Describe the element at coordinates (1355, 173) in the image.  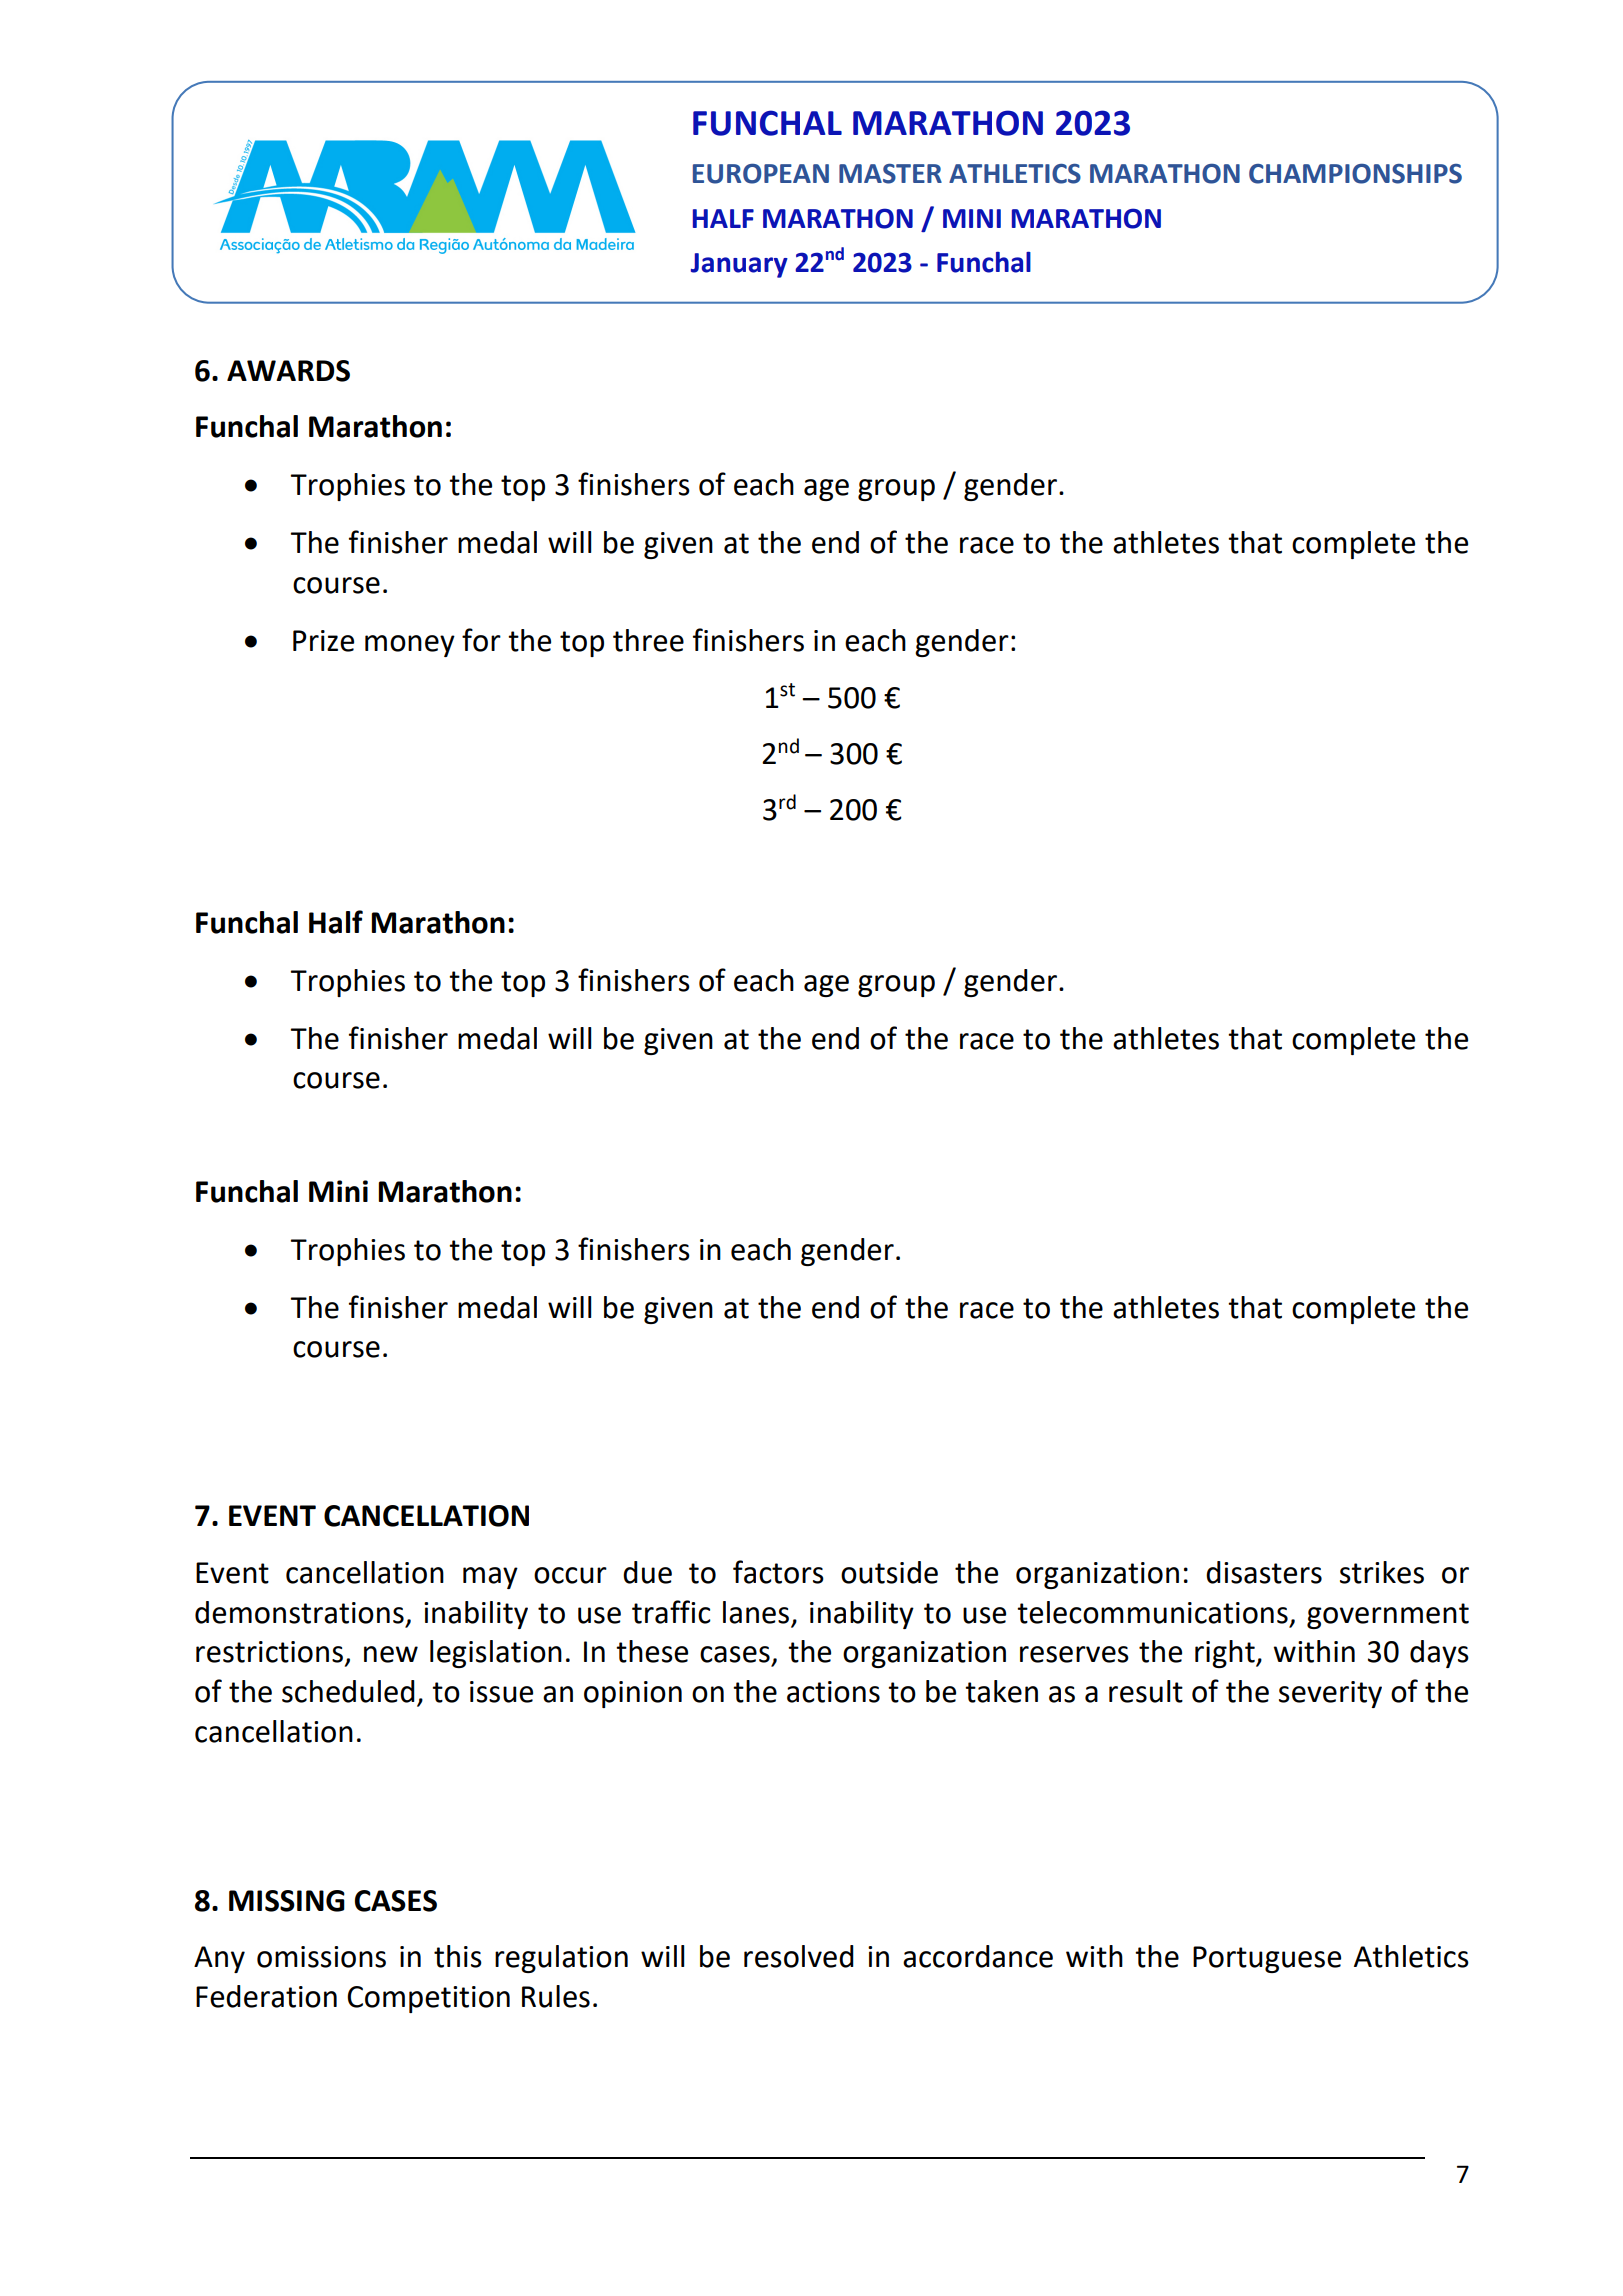
I see `CHAMPIONSHIPS` at that location.
